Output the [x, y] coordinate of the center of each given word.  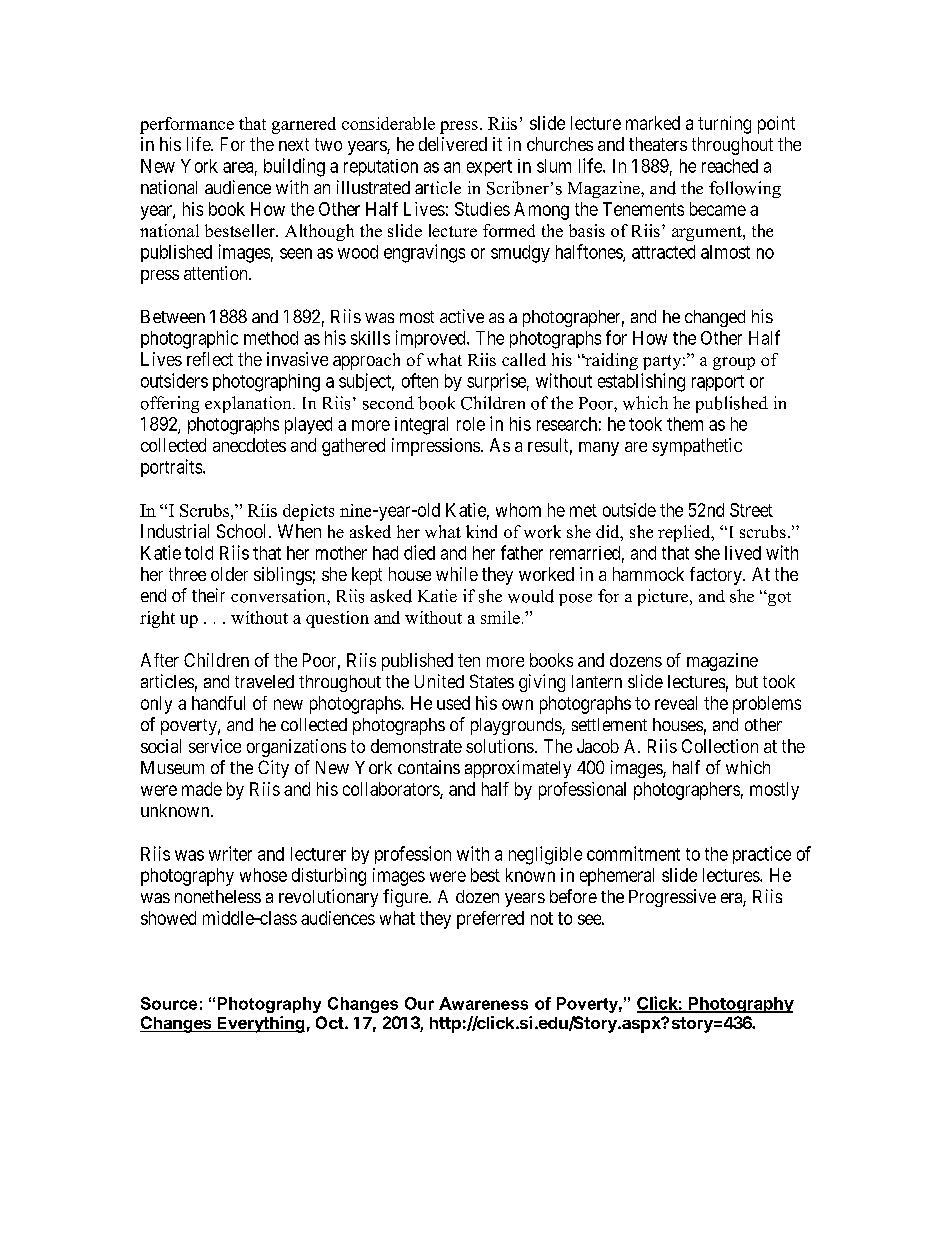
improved [432, 339]
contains [429, 767]
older [229, 574]
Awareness [483, 1003]
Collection [720, 746]
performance [187, 125]
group [734, 363]
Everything [260, 1024]
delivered [453, 144]
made [202, 789]
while [457, 574]
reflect [210, 359]
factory [717, 576]
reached [730, 166]
